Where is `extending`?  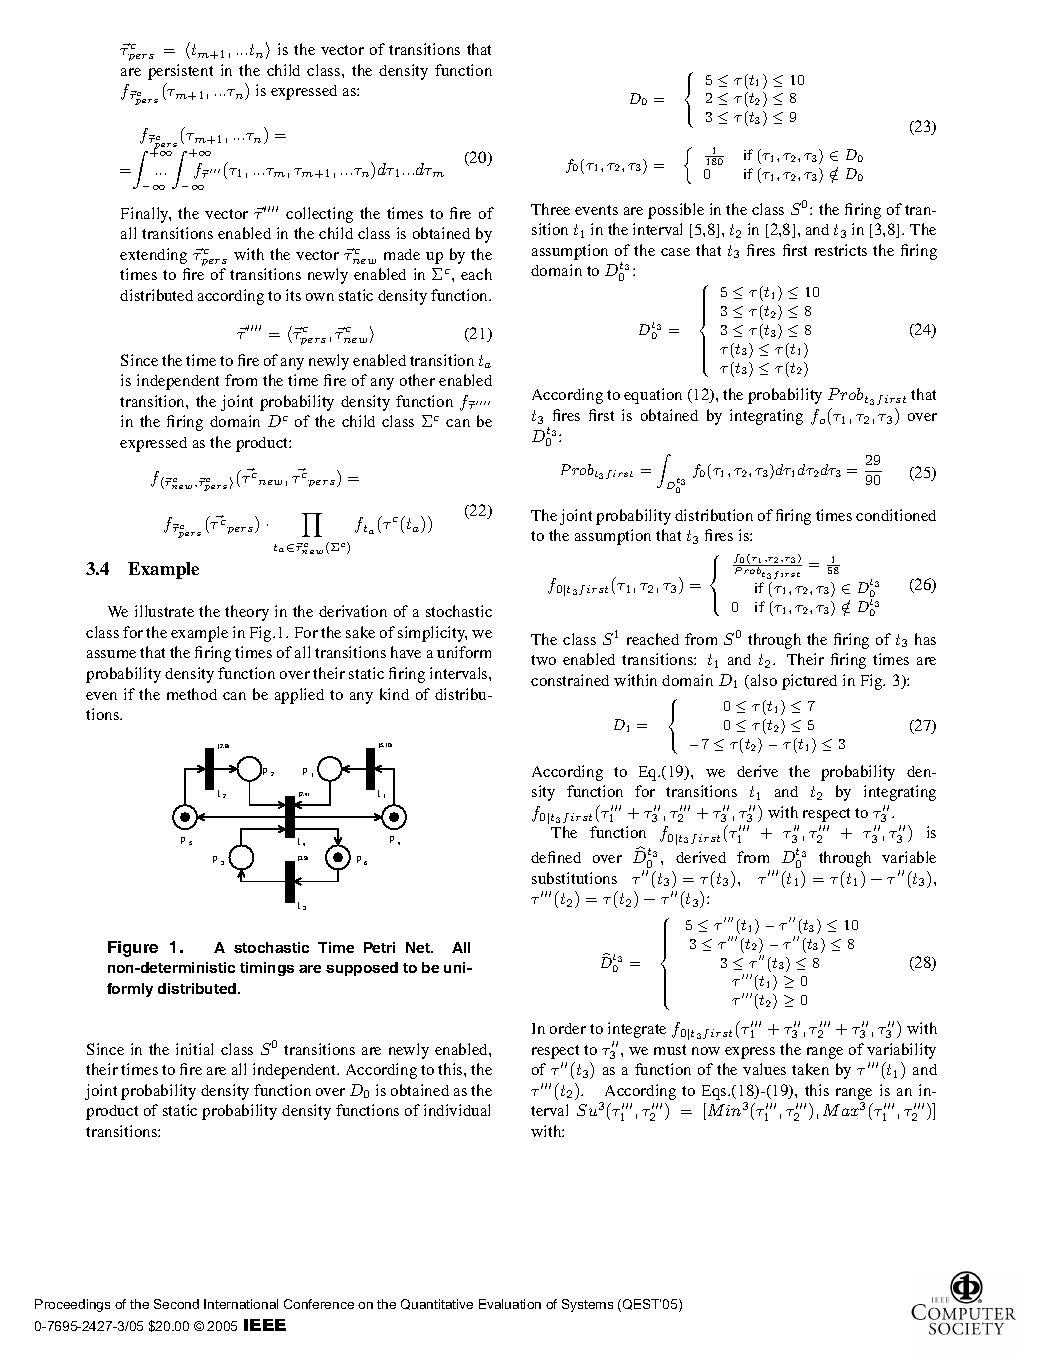 extending is located at coordinates (153, 256).
